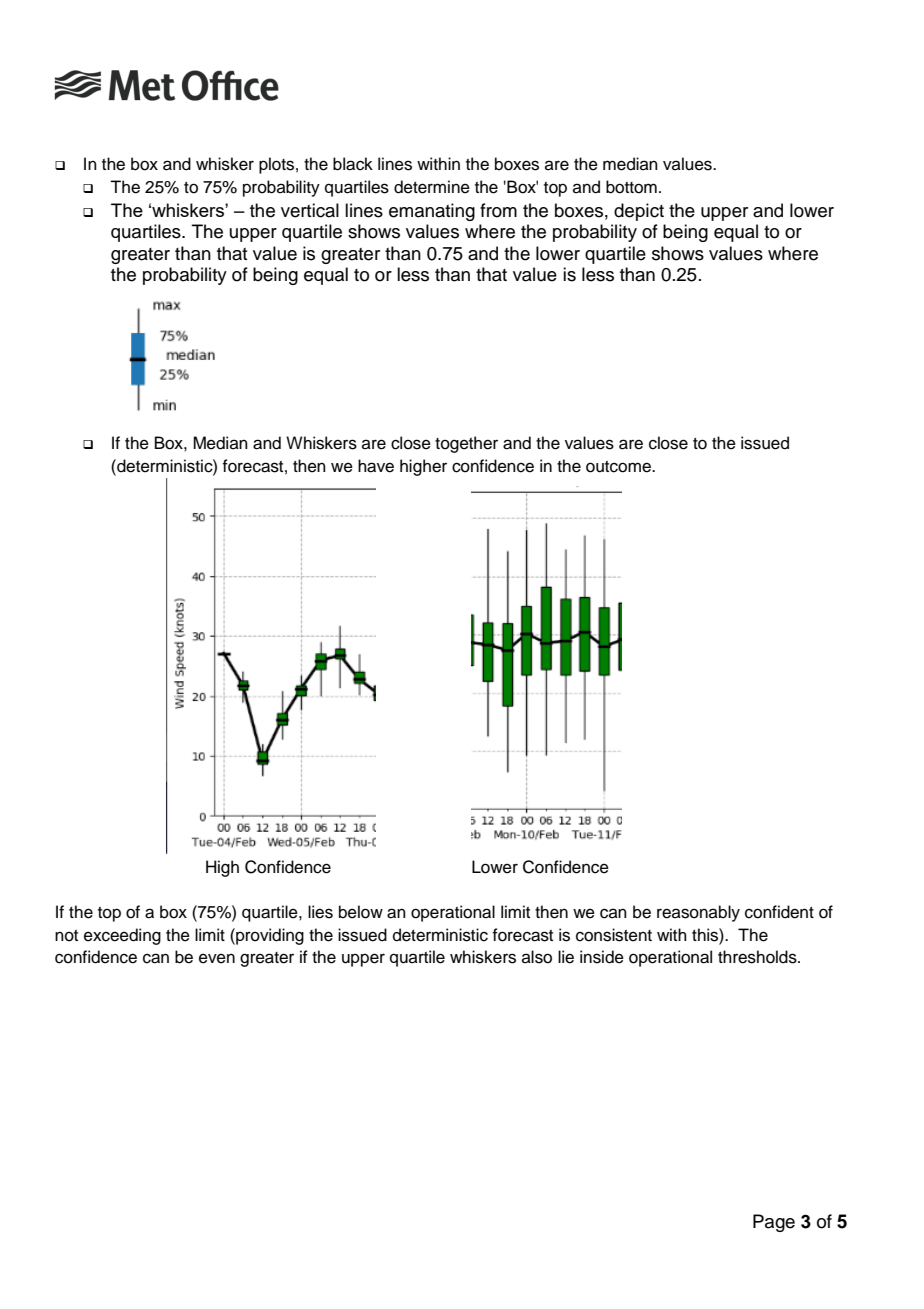 The height and width of the screenshot is (1309, 924). I want to click on exceeding, so click(122, 936).
